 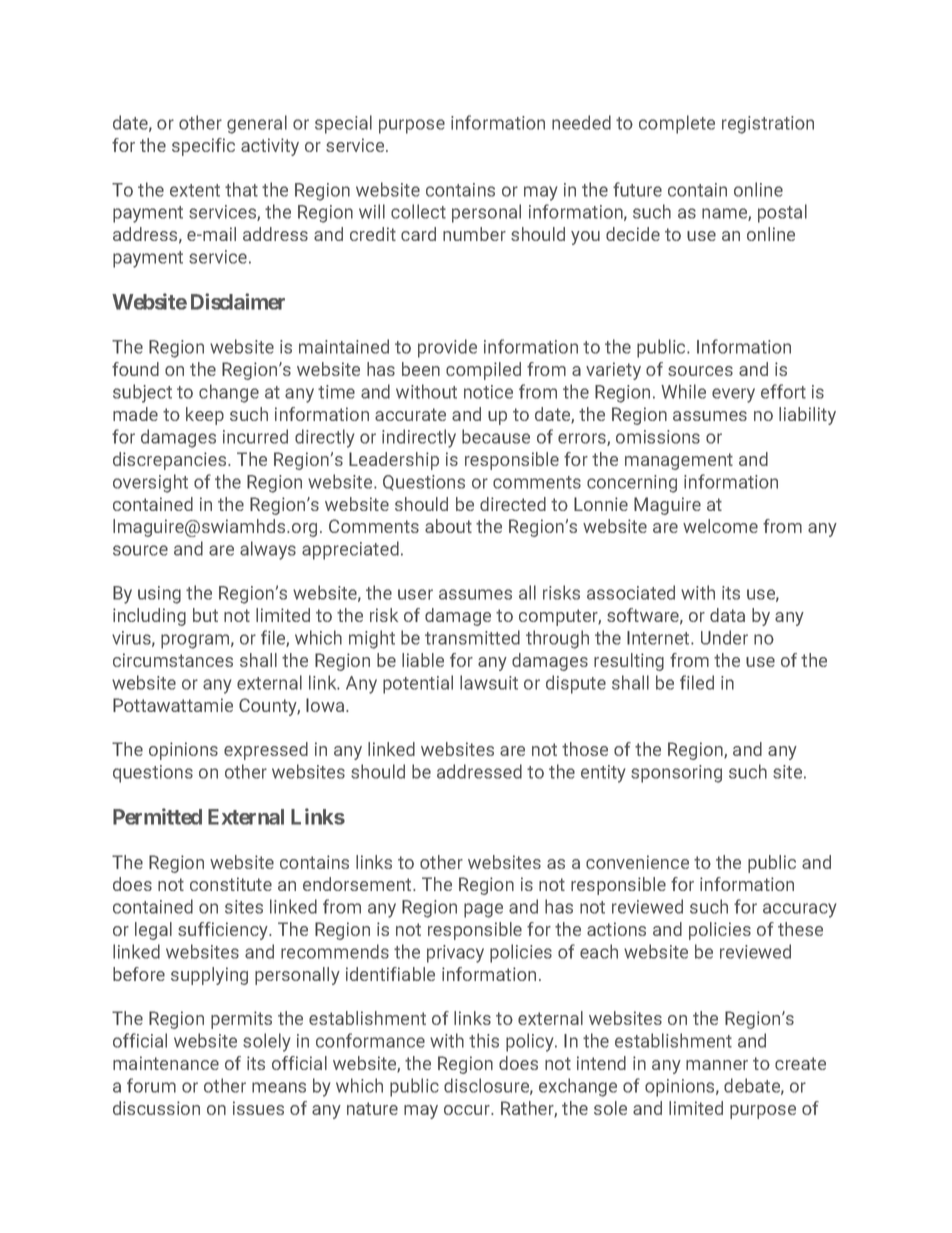 I want to click on expressed, so click(x=266, y=751).
